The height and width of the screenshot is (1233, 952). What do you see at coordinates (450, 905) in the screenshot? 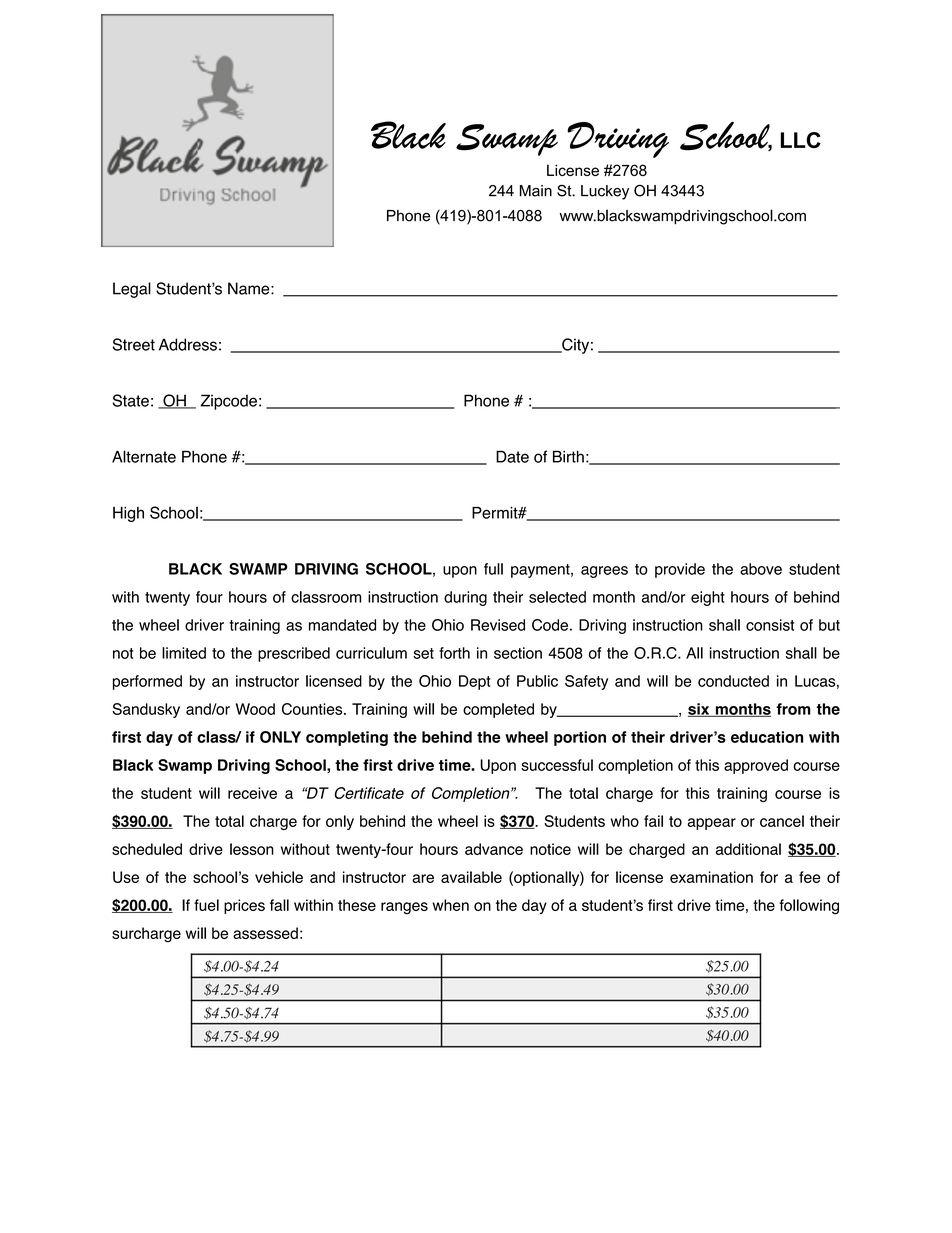
I see `when` at bounding box center [450, 905].
